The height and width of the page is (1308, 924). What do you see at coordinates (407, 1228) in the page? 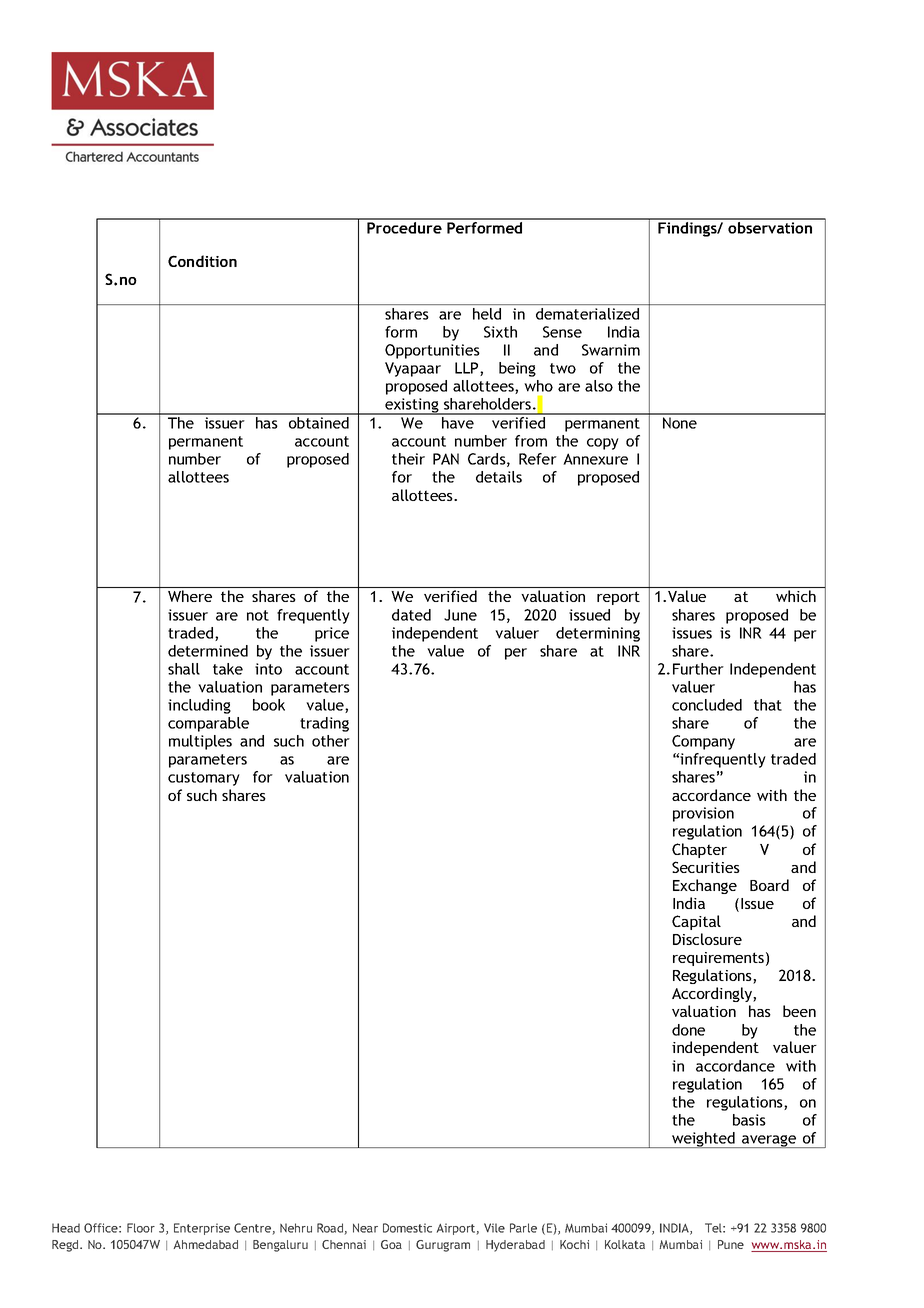
I see `Domestic` at bounding box center [407, 1228].
